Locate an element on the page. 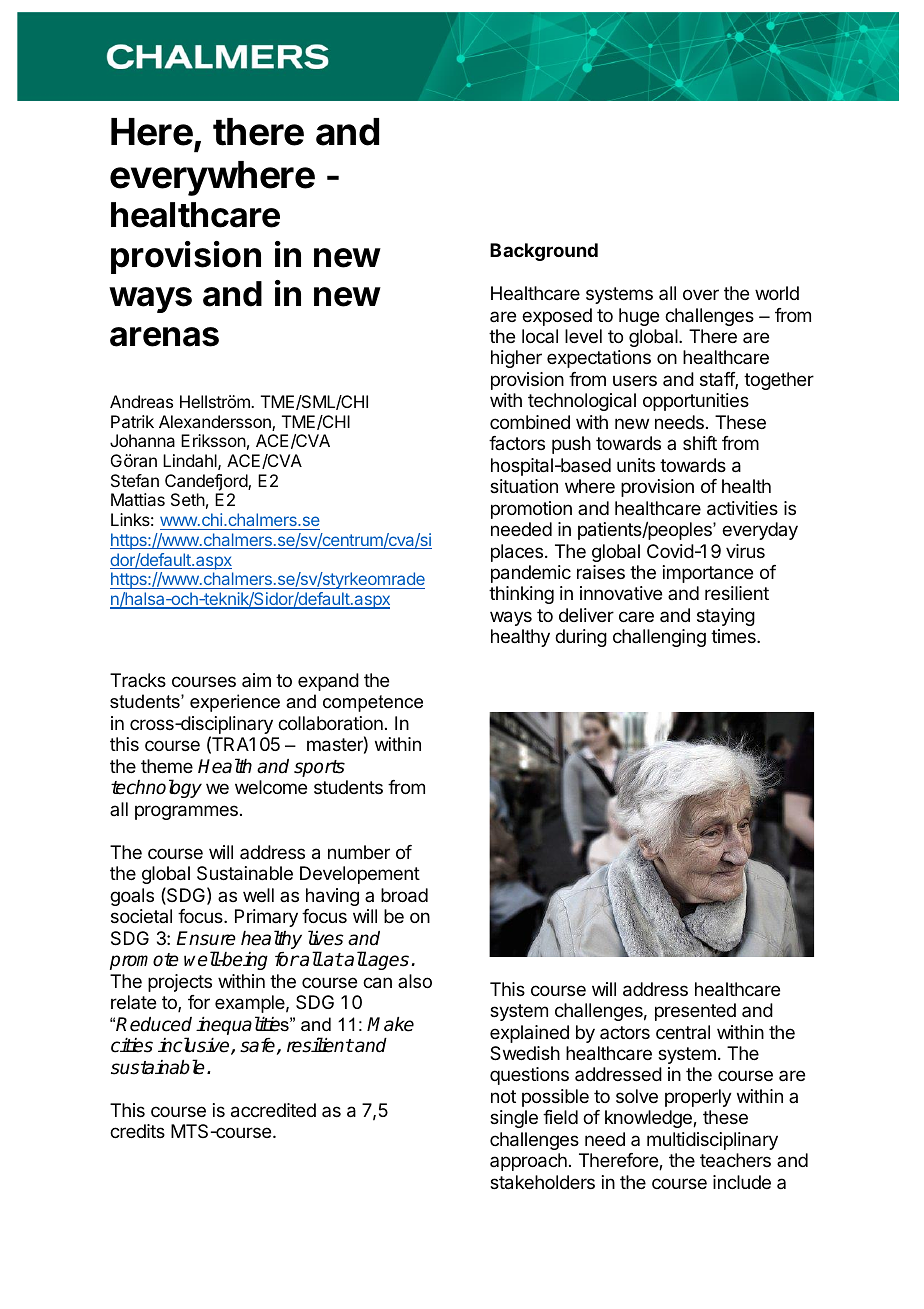 The image size is (924, 1309). challenging is located at coordinates (659, 638).
